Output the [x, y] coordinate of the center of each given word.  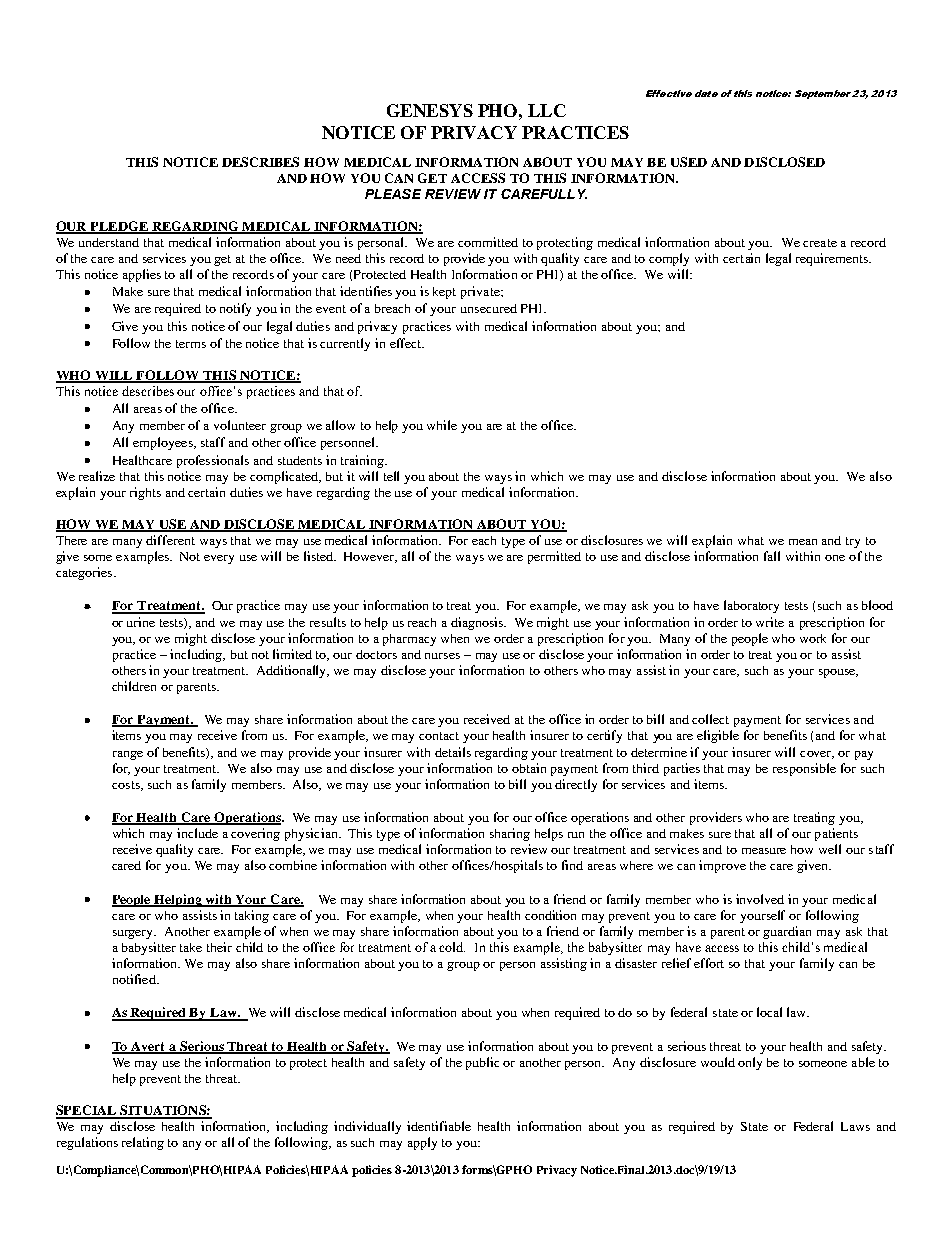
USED [689, 162]
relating [143, 1143]
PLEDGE [119, 227]
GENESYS [430, 110]
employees [164, 443]
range [128, 755]
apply [422, 1143]
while [442, 425]
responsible [804, 769]
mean [803, 542]
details [453, 752]
